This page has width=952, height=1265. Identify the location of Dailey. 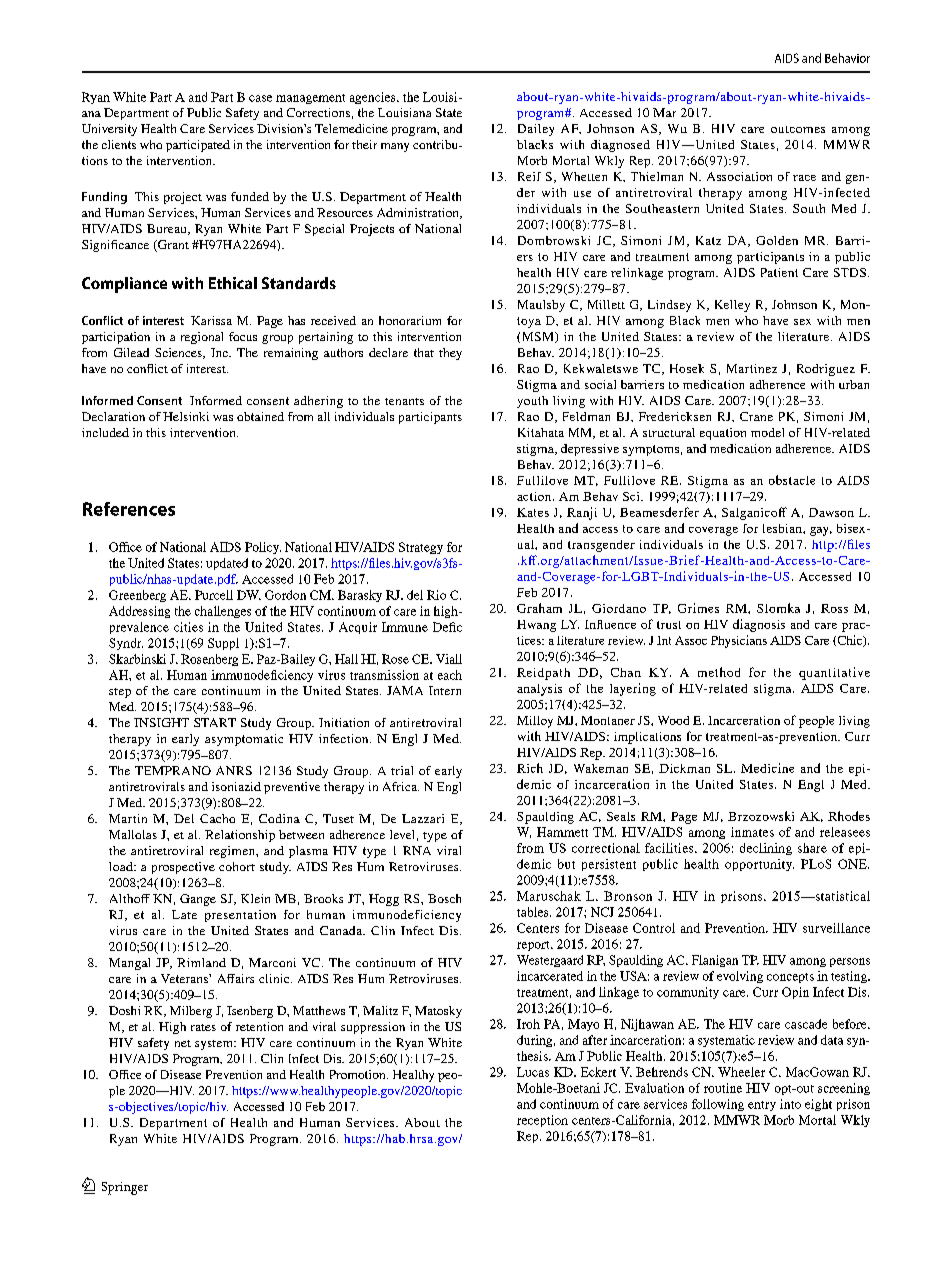
(536, 130).
